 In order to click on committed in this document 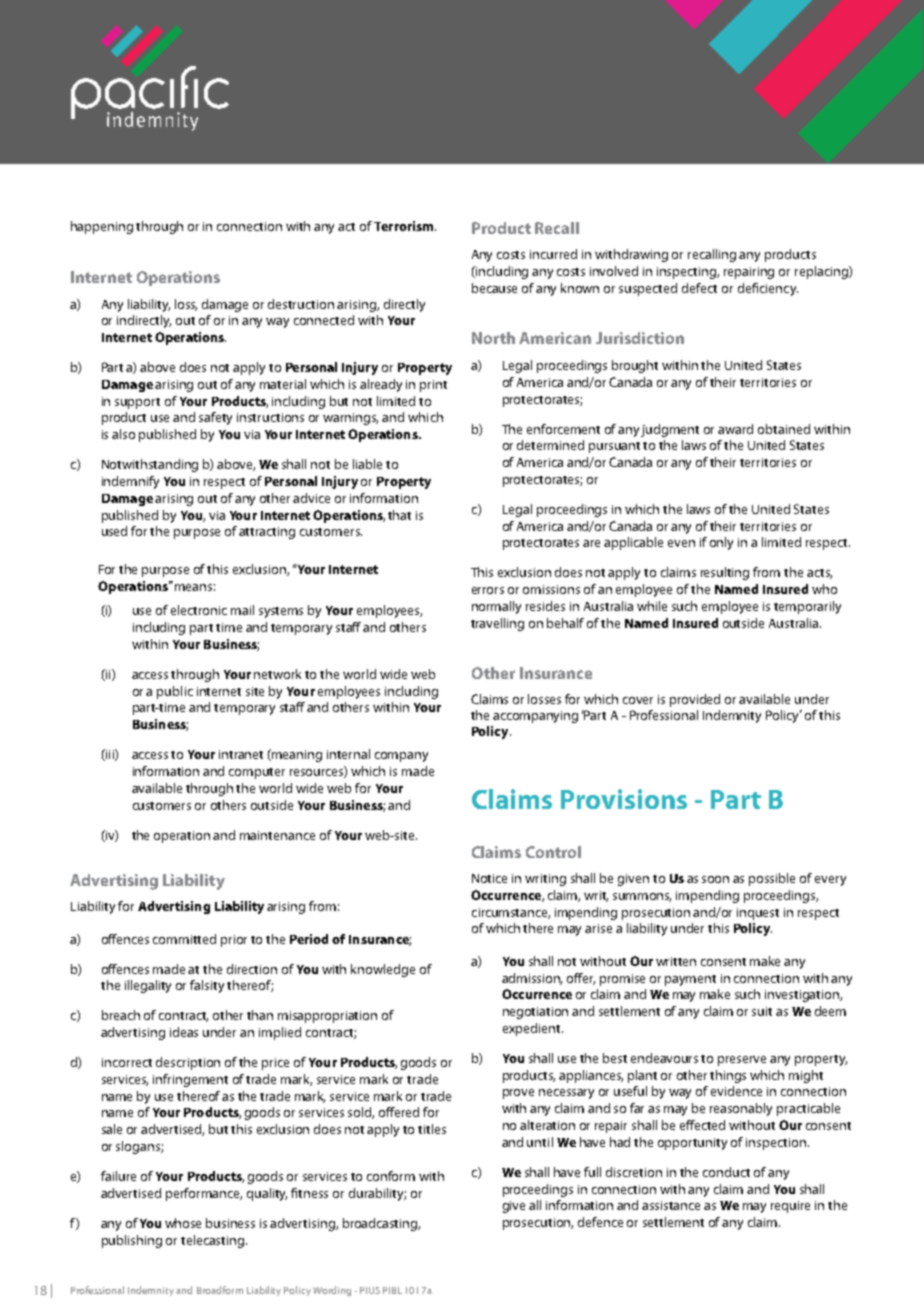, I will do `click(184, 939)`.
